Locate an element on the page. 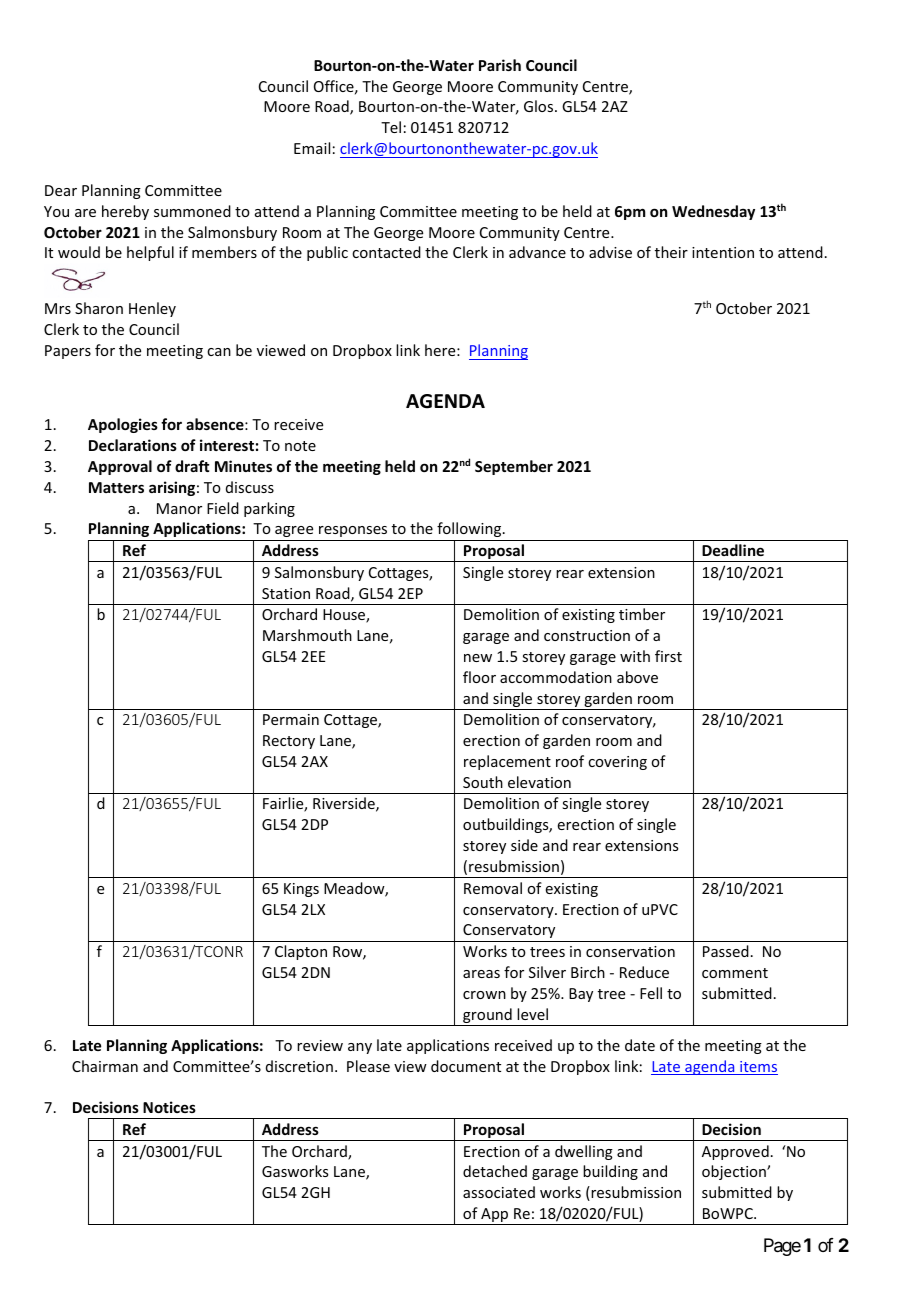 This document has height=1308, width=924. Deadline is located at coordinates (733, 550).
